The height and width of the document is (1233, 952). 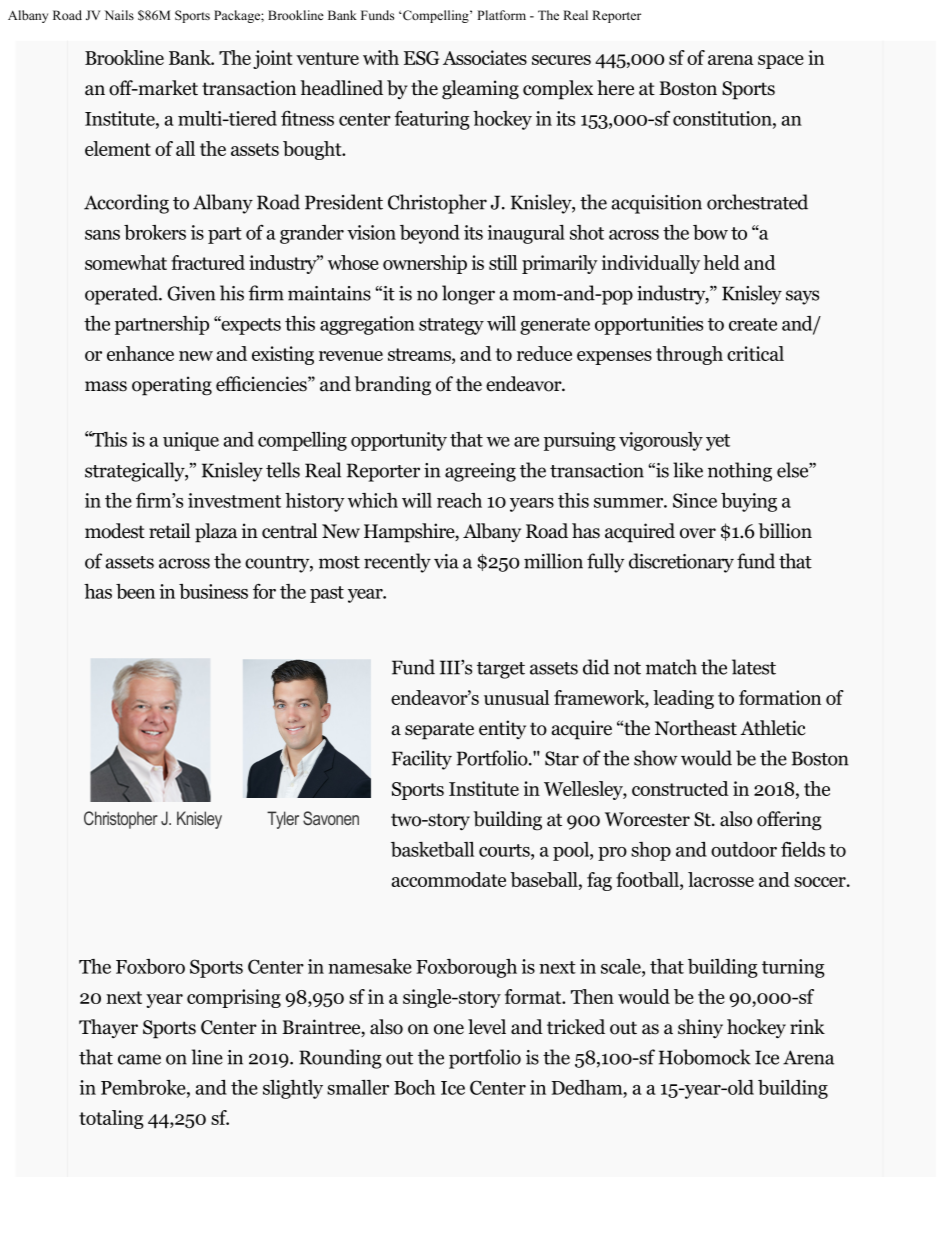 I want to click on Associates, so click(x=485, y=57).
